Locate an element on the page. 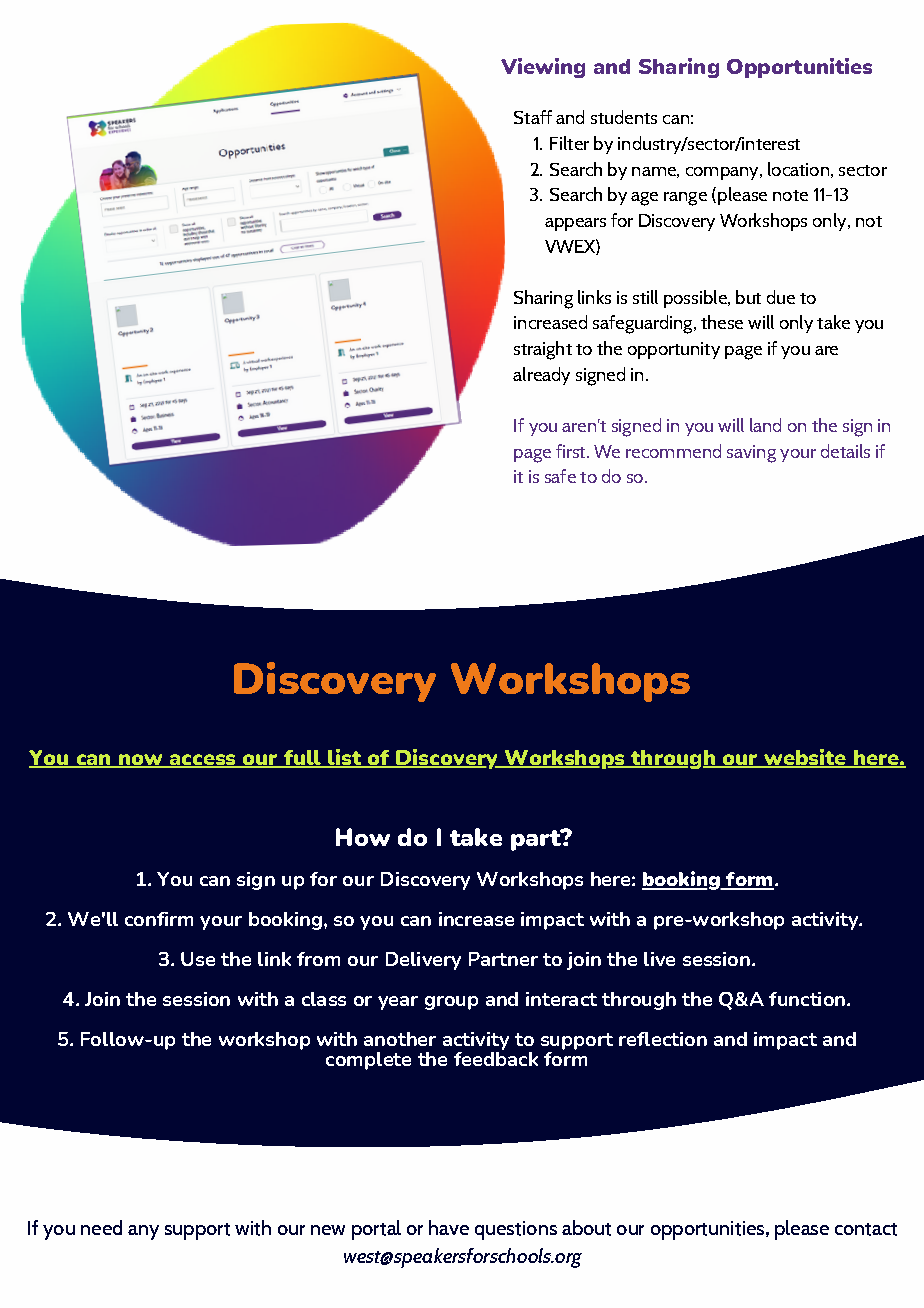 The height and width of the image is (1308, 924). group is located at coordinates (451, 1003).
